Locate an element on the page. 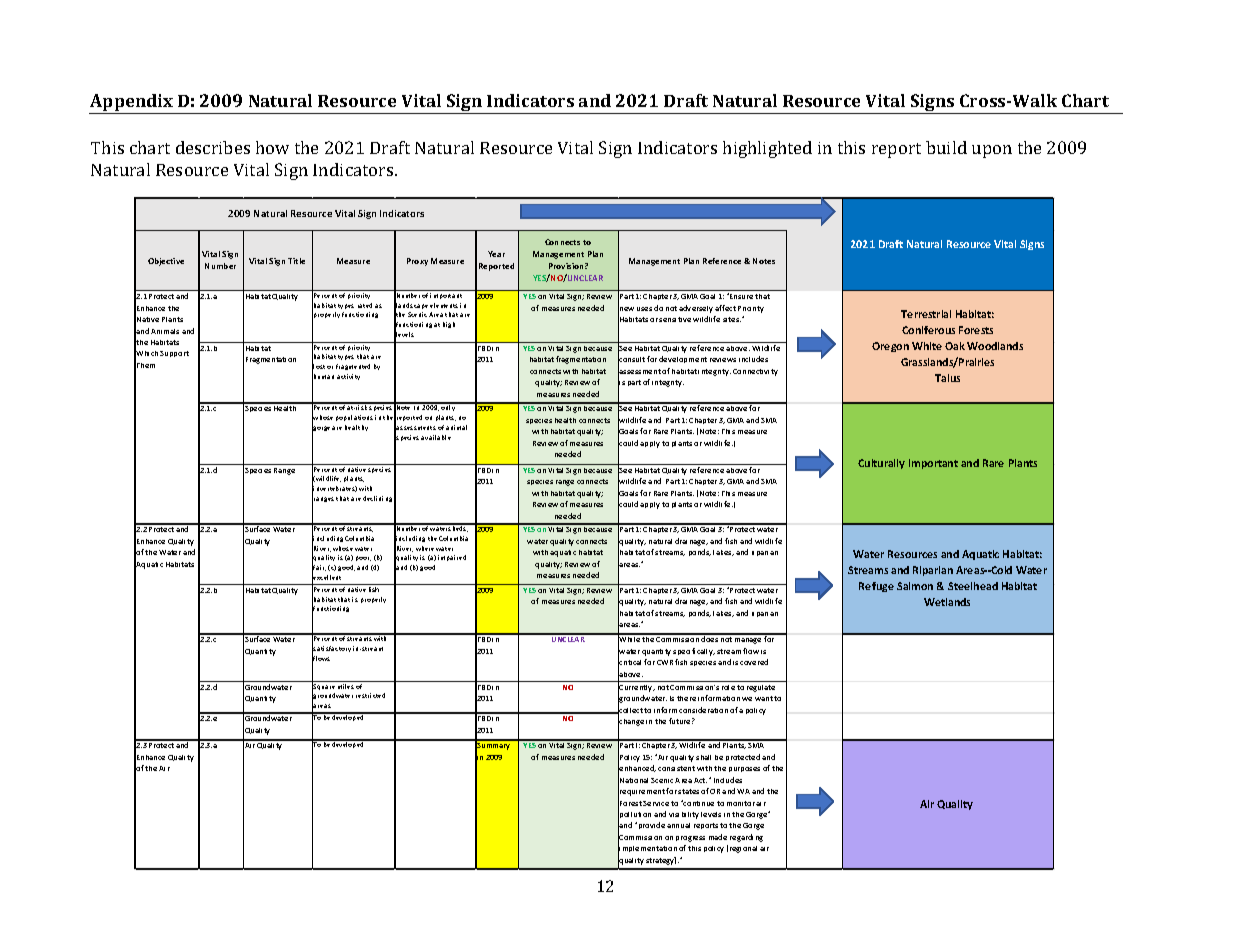 This image has width=1233, height=952. restricted is located at coordinates (370, 695).
